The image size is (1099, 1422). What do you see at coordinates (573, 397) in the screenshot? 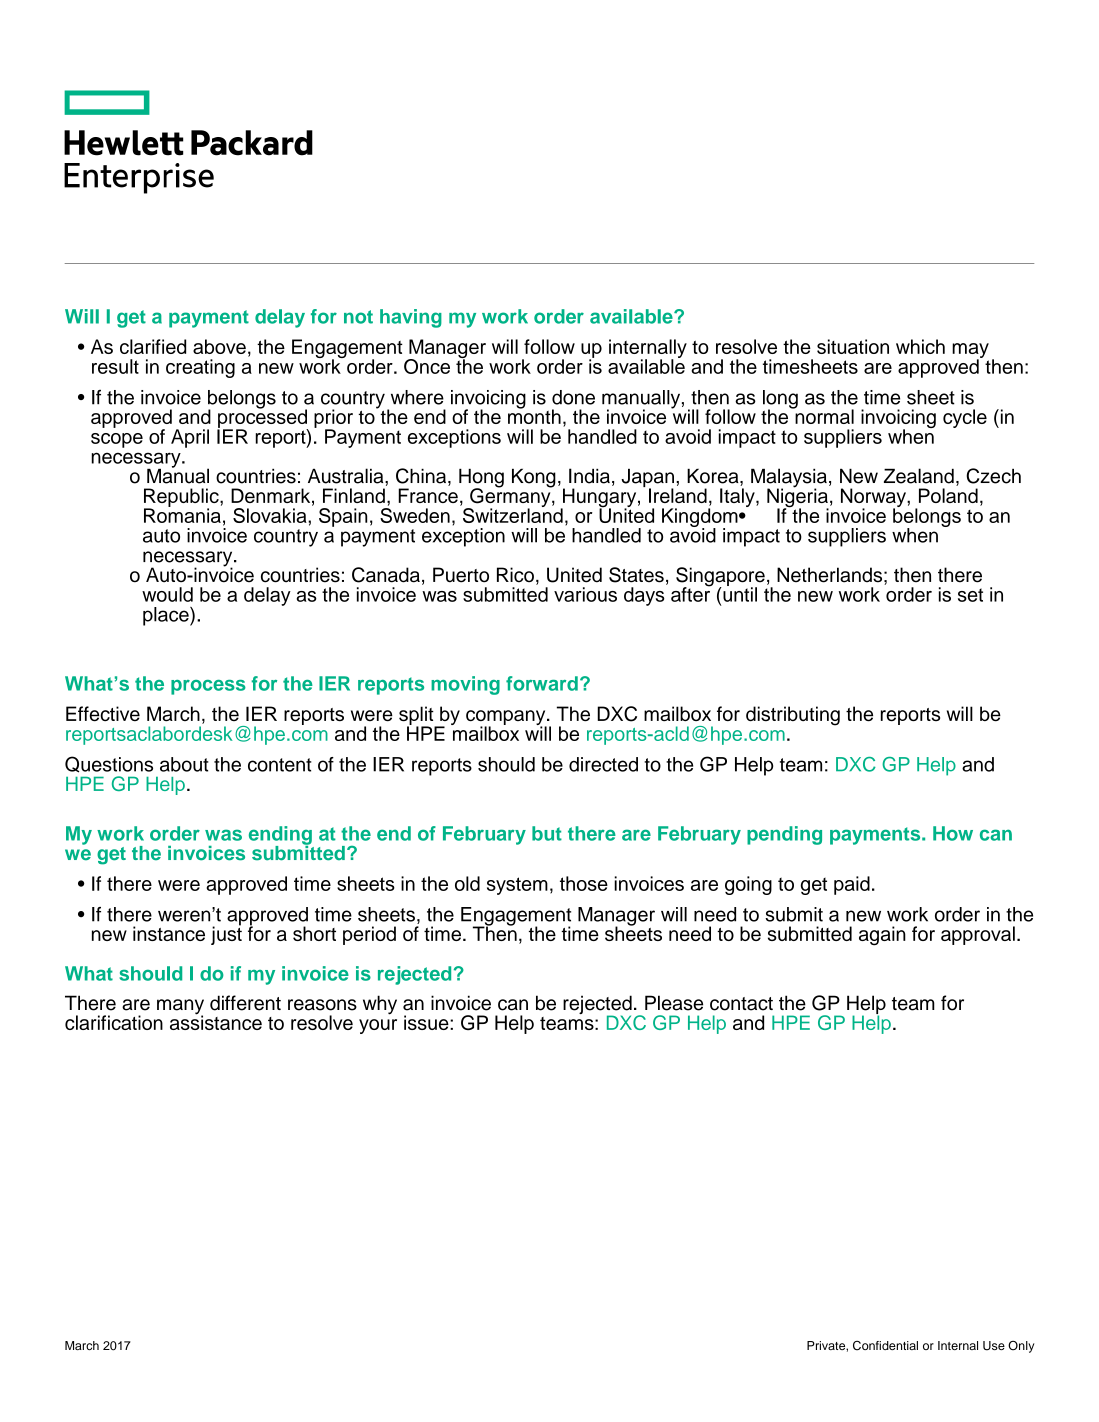
I see `done` at bounding box center [573, 397].
